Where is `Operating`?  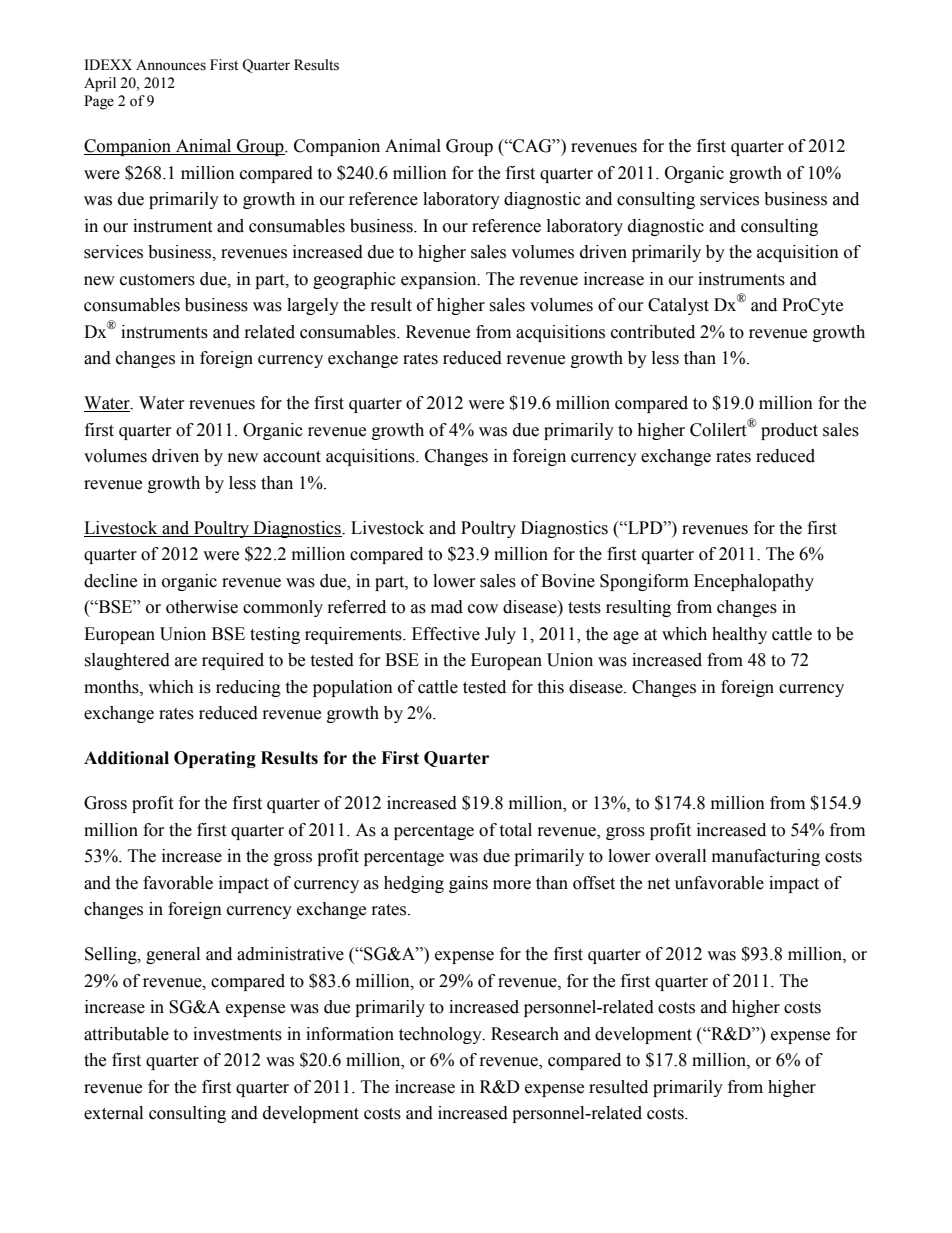 Operating is located at coordinates (215, 759).
